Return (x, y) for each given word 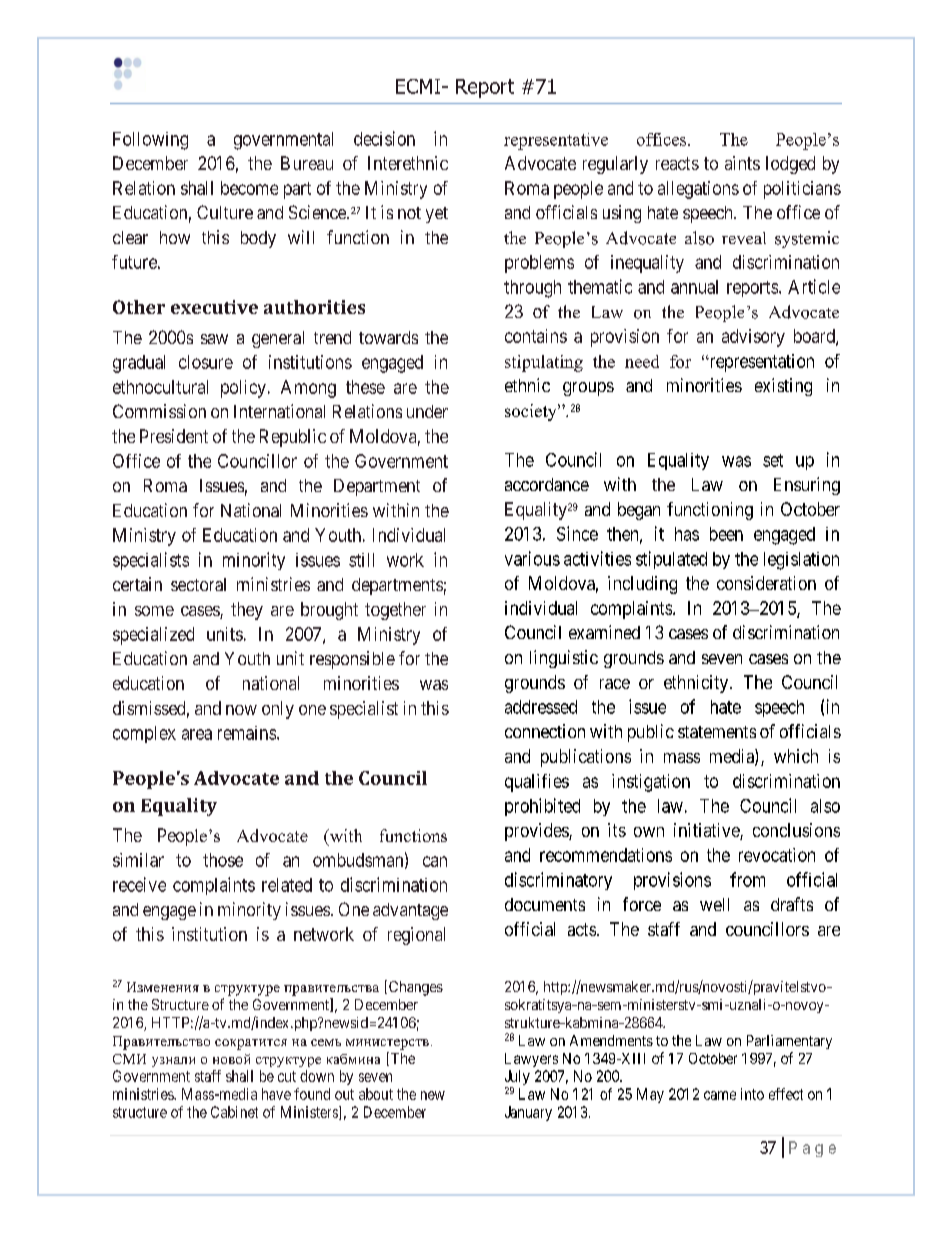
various (532, 558)
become (249, 188)
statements (717, 732)
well (714, 904)
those (223, 860)
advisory (753, 338)
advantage (410, 911)
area (197, 734)
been (726, 534)
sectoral (198, 584)
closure (206, 362)
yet (437, 215)
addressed (541, 707)
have (276, 1094)
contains (536, 336)
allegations (698, 190)
